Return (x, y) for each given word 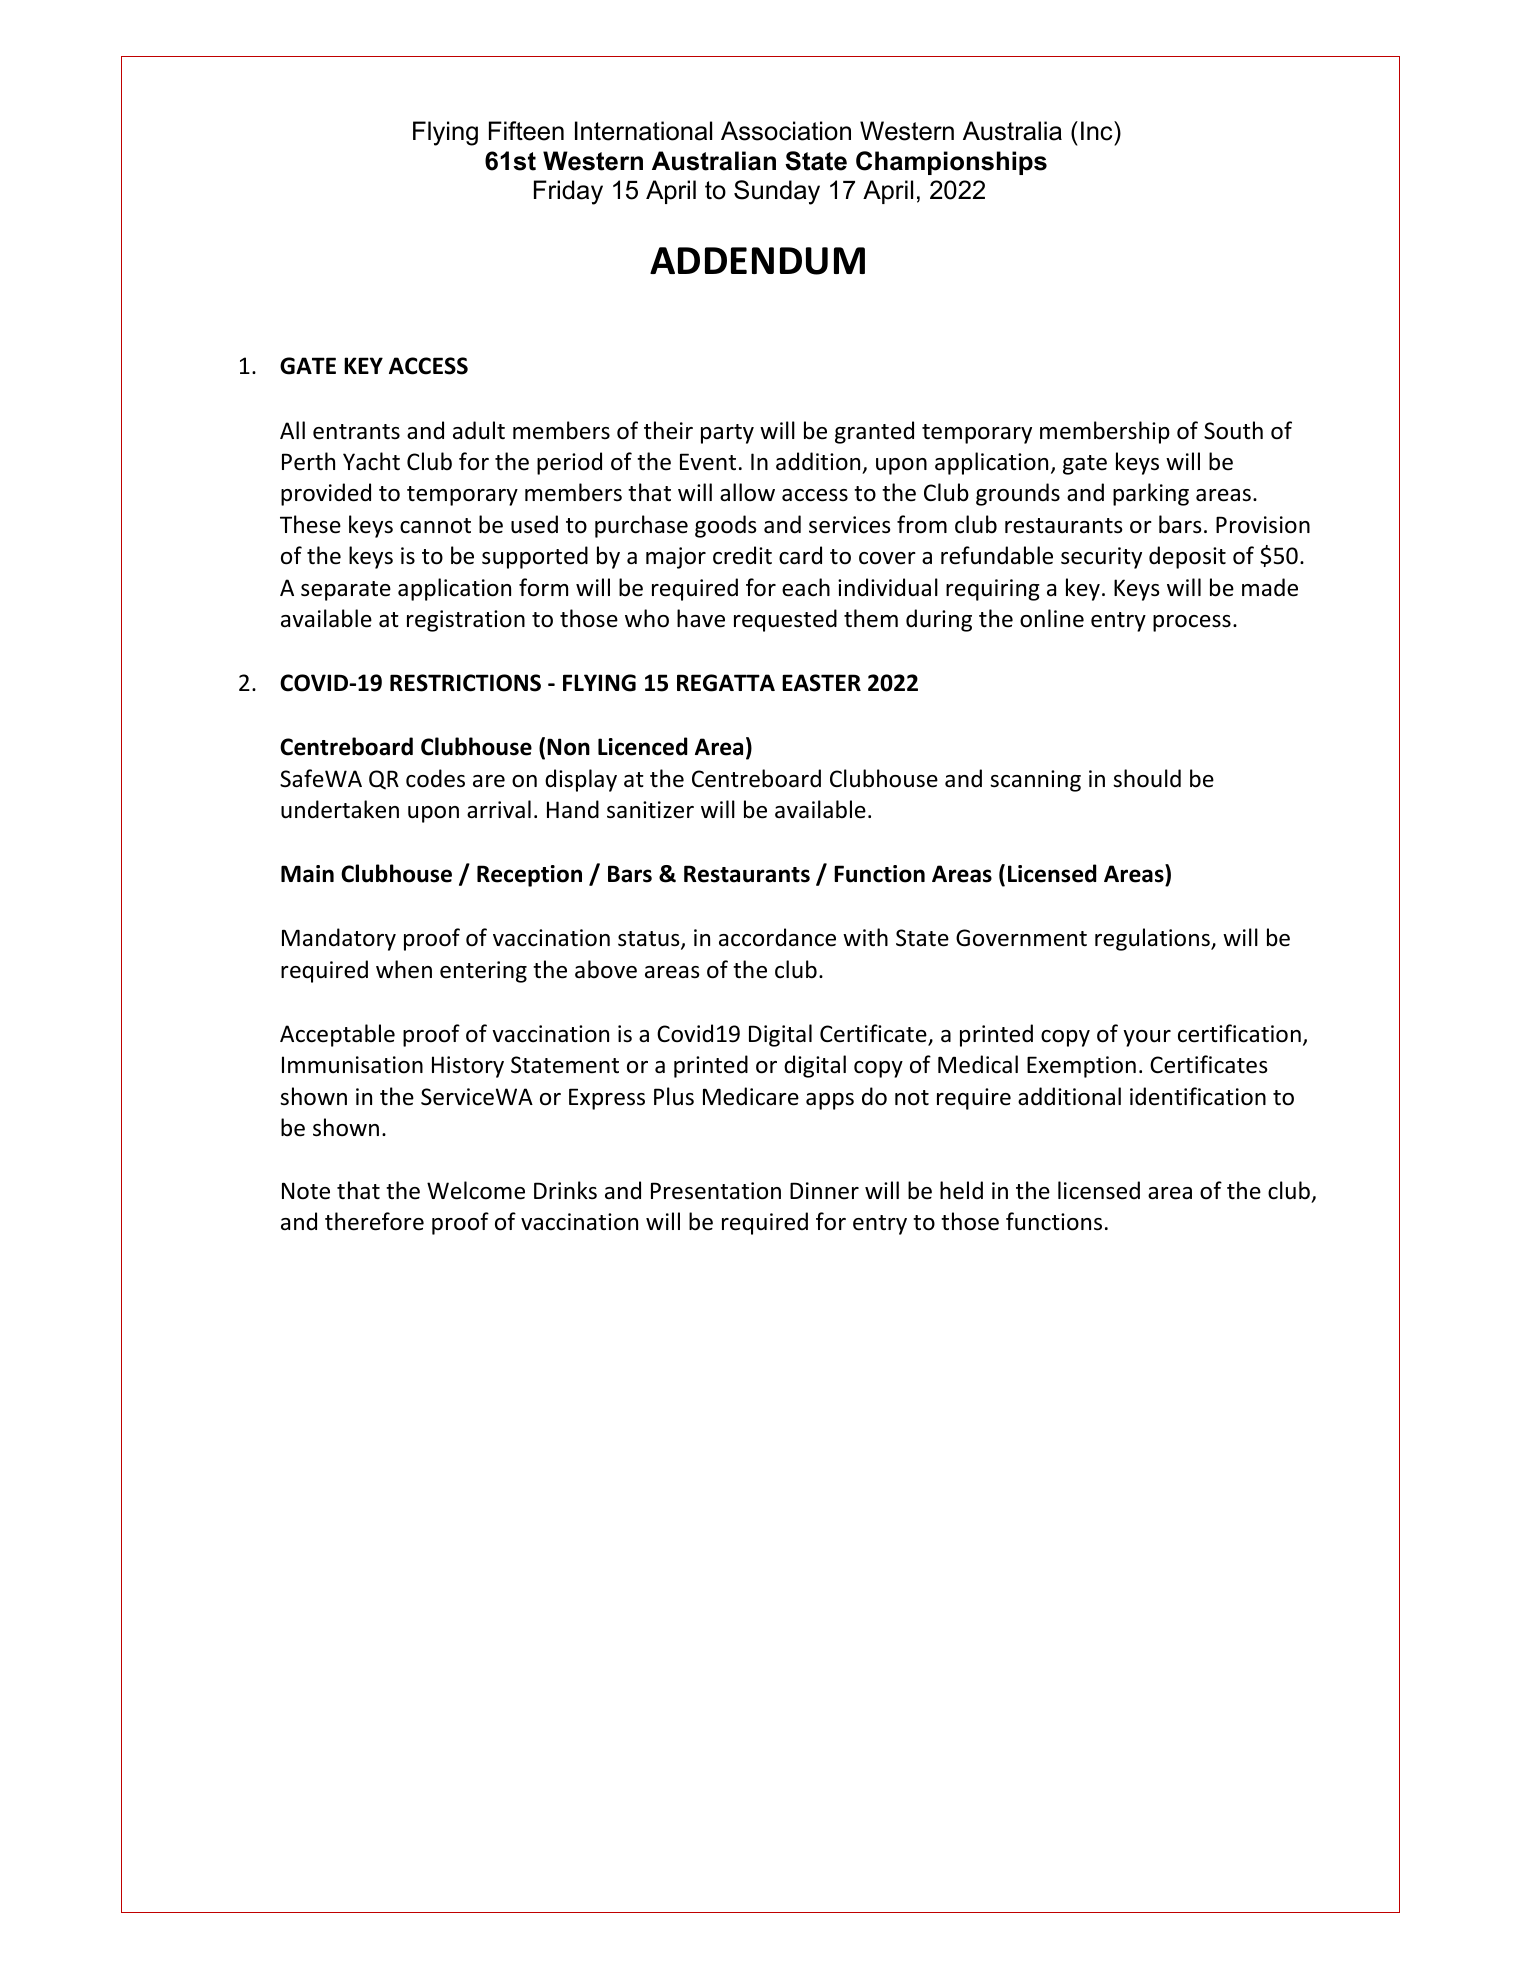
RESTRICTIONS (465, 683)
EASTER (821, 683)
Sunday (777, 192)
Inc (1098, 131)
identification (1198, 1096)
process (1192, 623)
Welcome (476, 1190)
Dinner (824, 1191)
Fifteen (526, 131)
